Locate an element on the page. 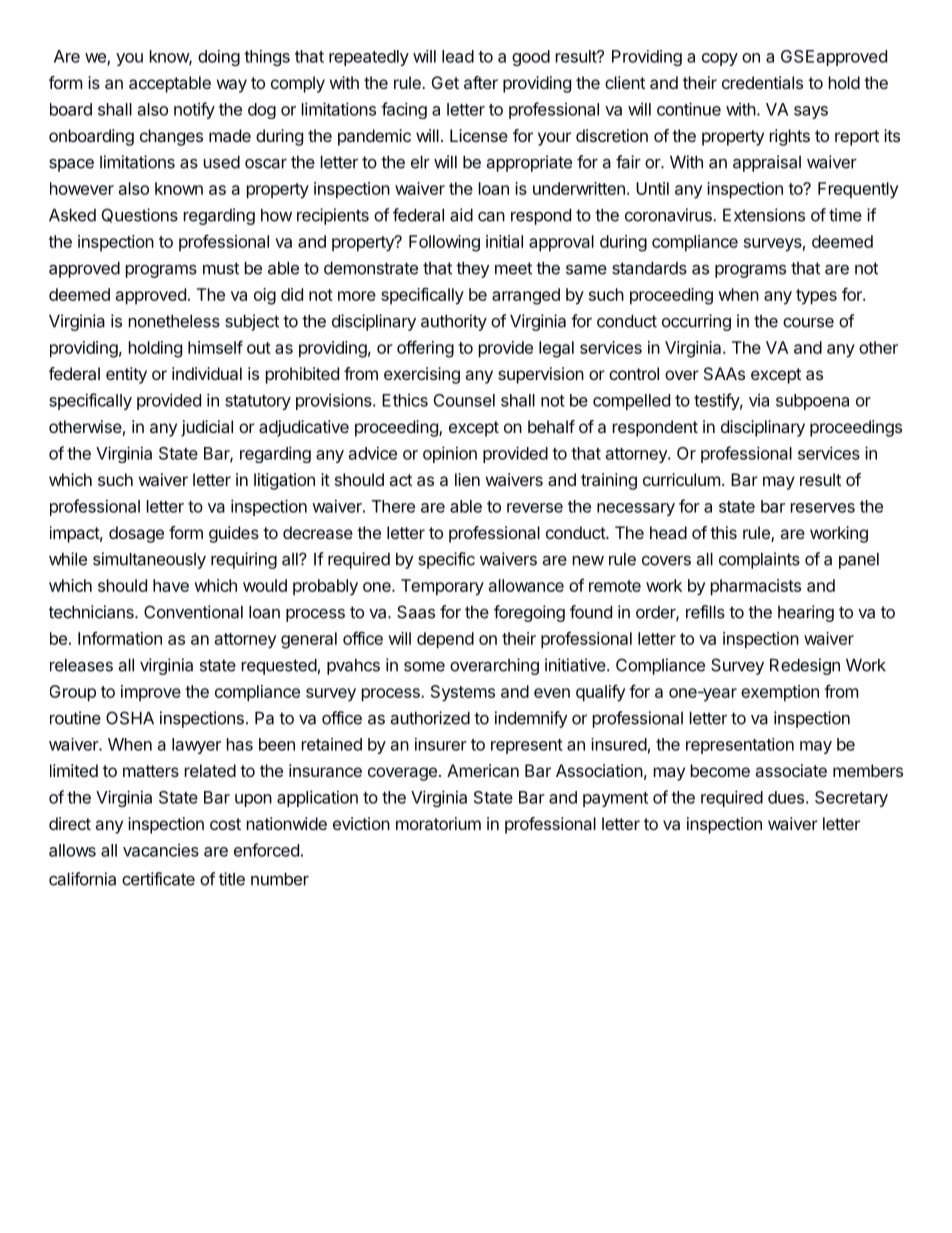 The image size is (952, 1233). vacancies is located at coordinates (161, 850).
